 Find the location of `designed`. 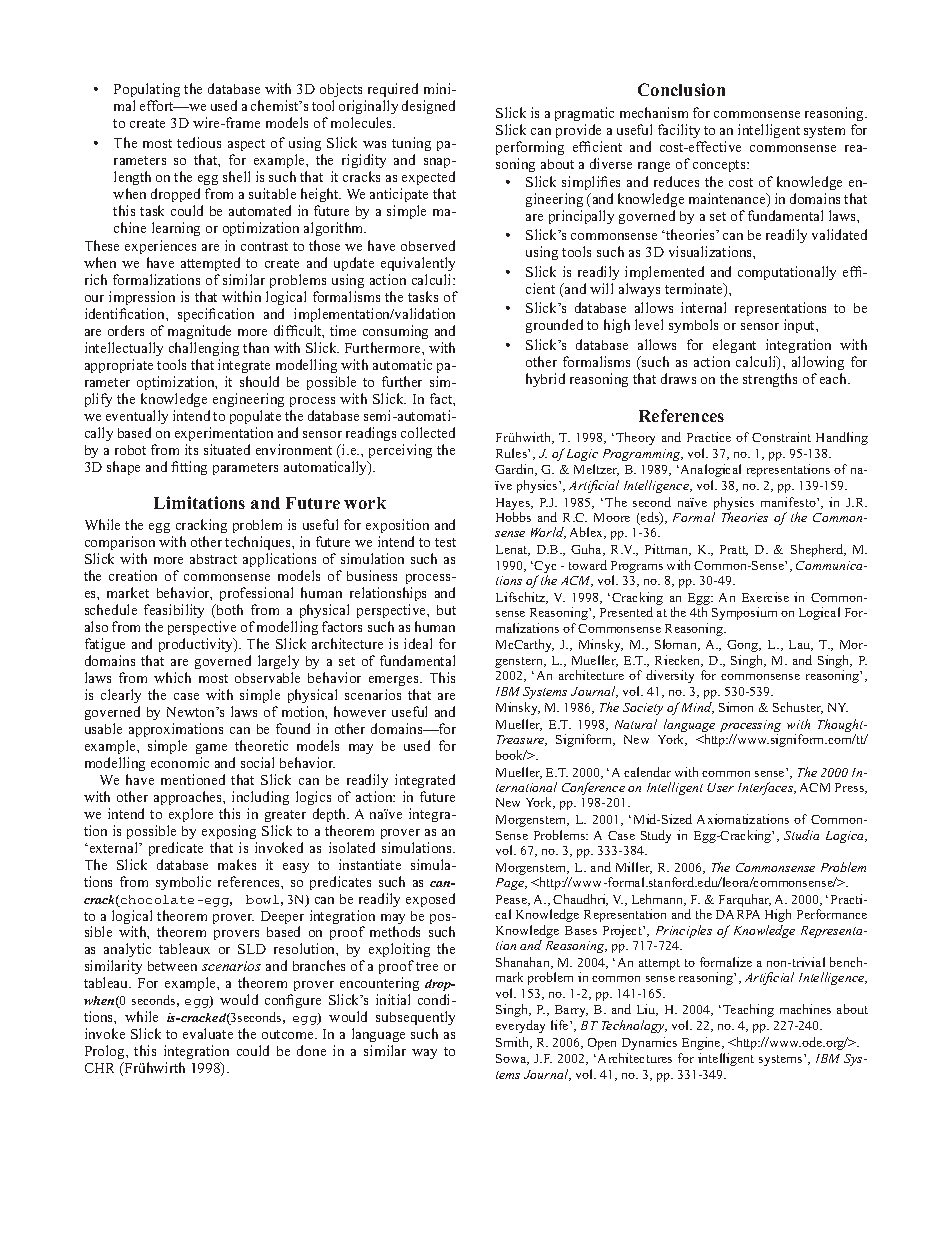

designed is located at coordinates (428, 107).
